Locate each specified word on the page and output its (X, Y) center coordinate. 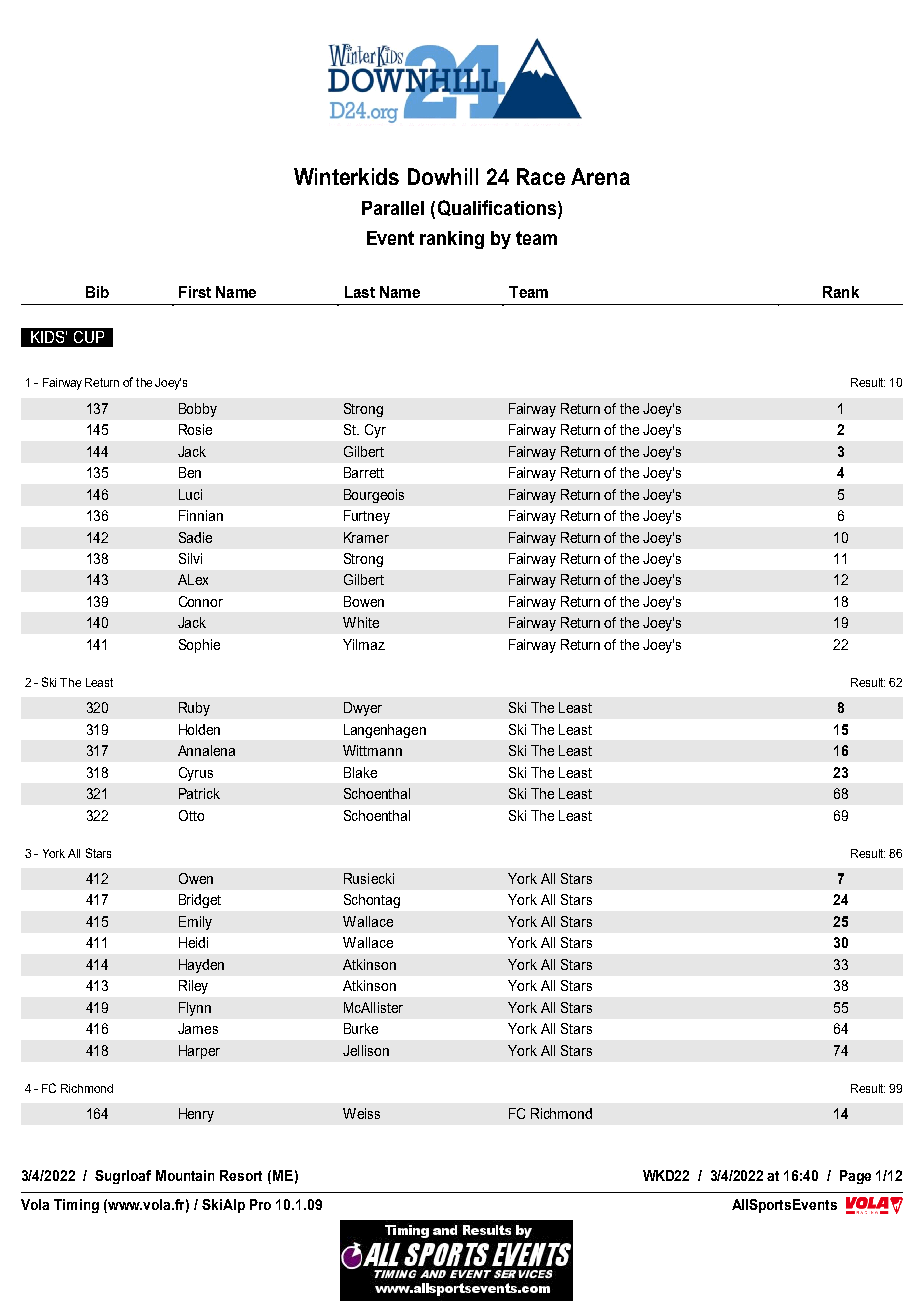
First (195, 292)
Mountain (185, 1175)
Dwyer (363, 709)
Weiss (361, 1113)
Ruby (194, 709)
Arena (600, 176)
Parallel (393, 208)
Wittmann (372, 750)
